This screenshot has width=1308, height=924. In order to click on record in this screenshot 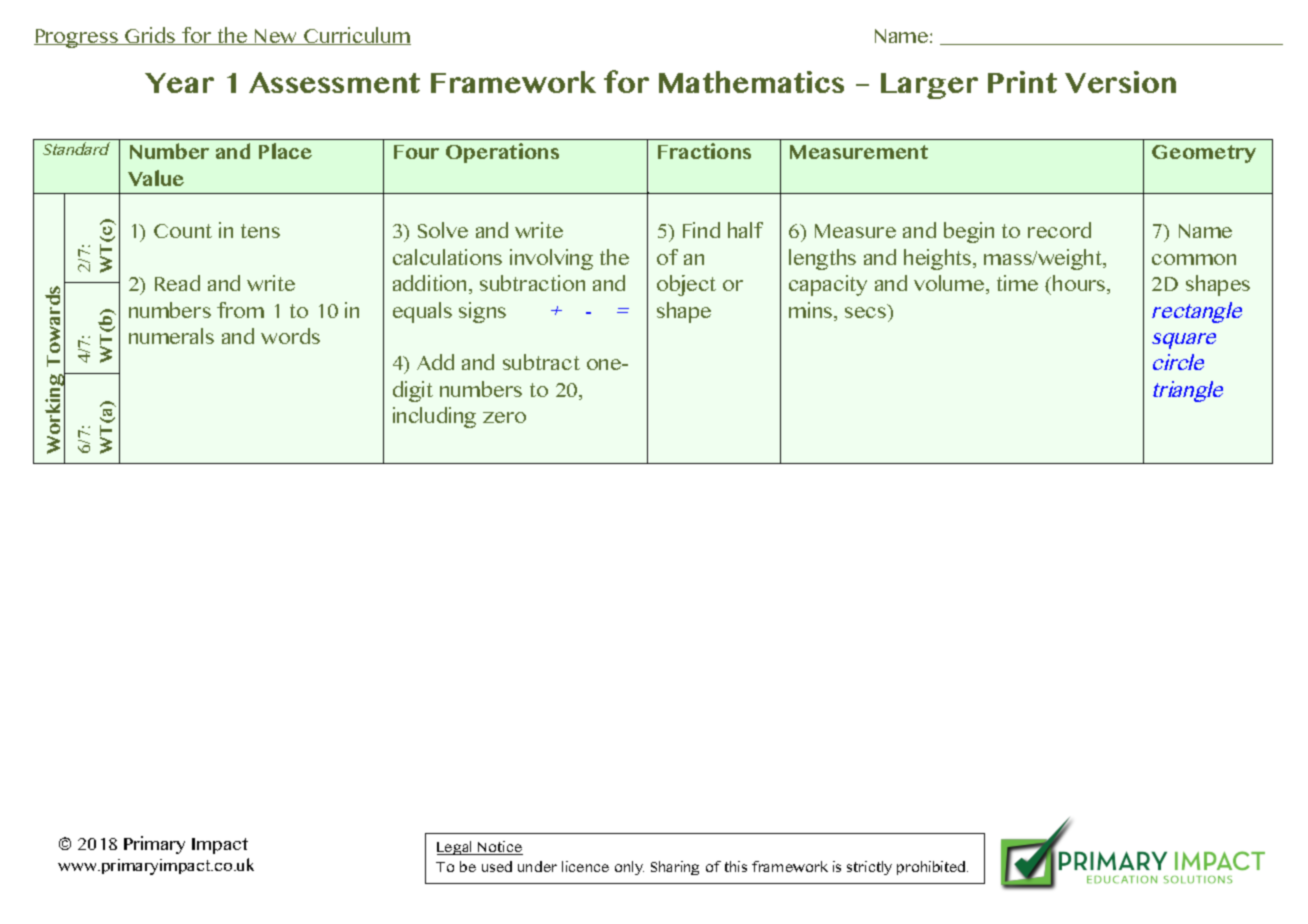, I will do `click(1059, 230)`.
